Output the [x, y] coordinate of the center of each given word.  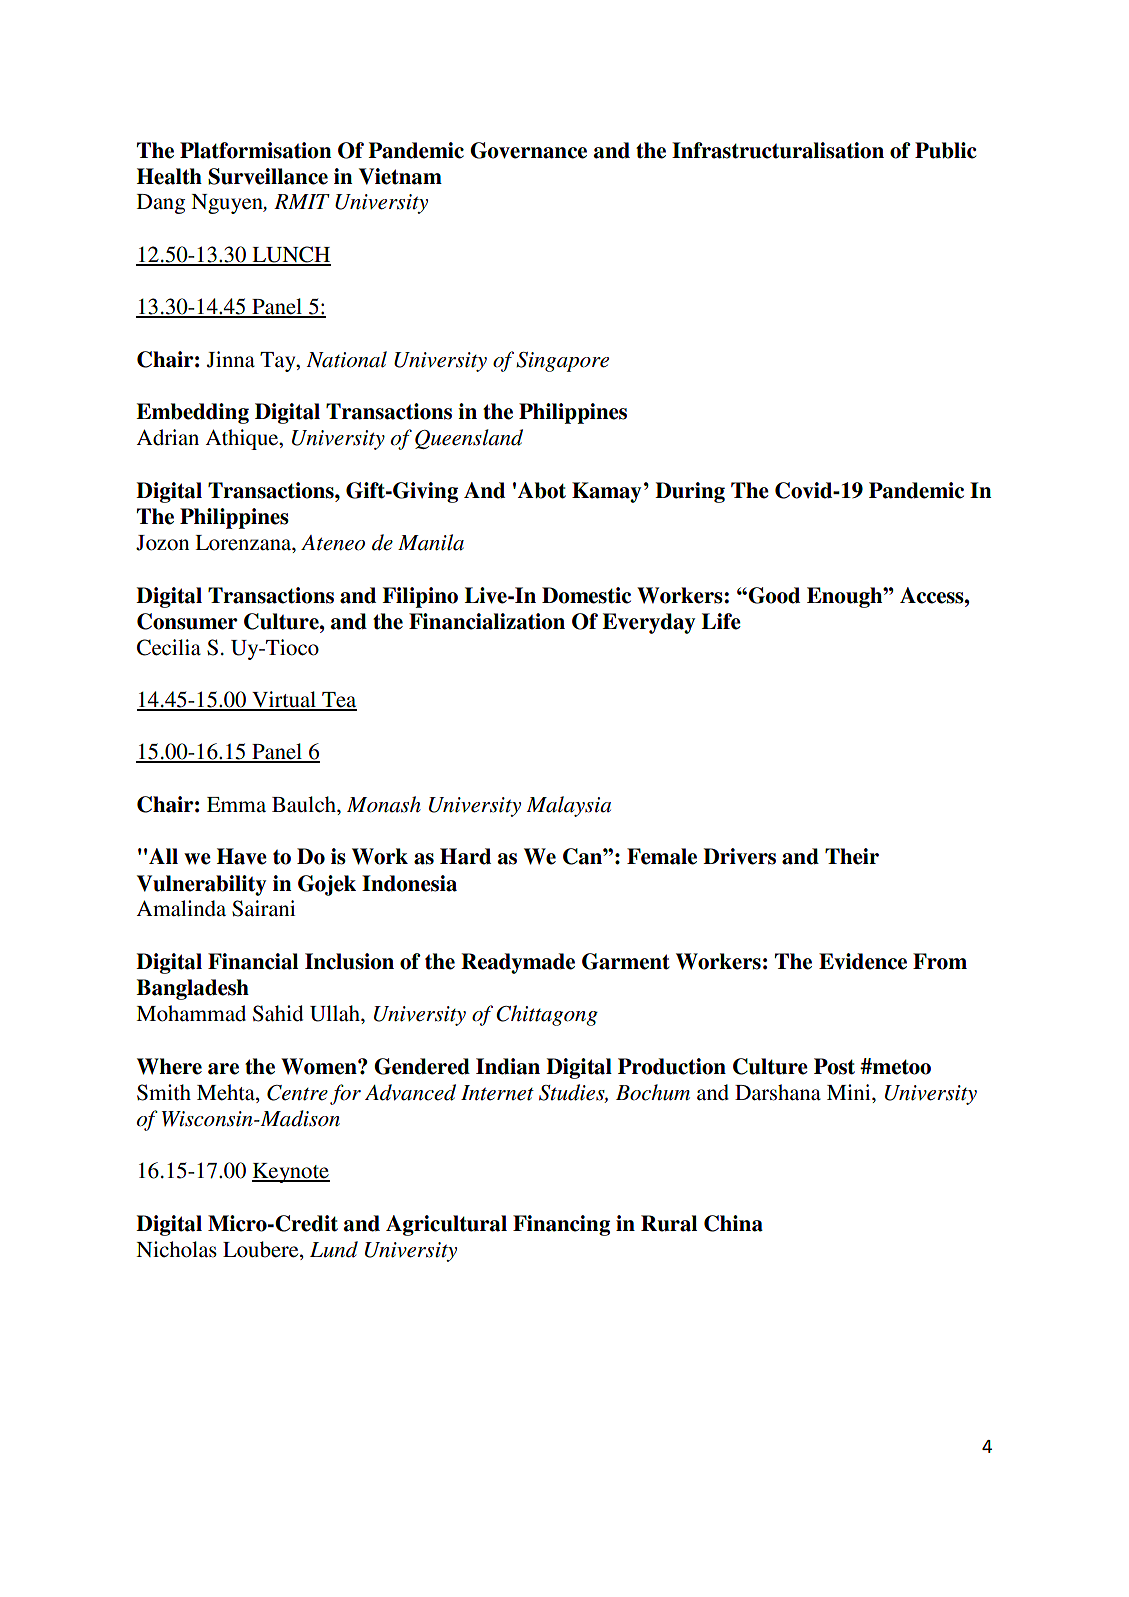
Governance [528, 150]
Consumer [187, 621]
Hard [465, 856]
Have [242, 856]
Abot [542, 490]
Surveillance [268, 176]
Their [852, 856]
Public [946, 150]
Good [773, 595]
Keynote [291, 1173]
